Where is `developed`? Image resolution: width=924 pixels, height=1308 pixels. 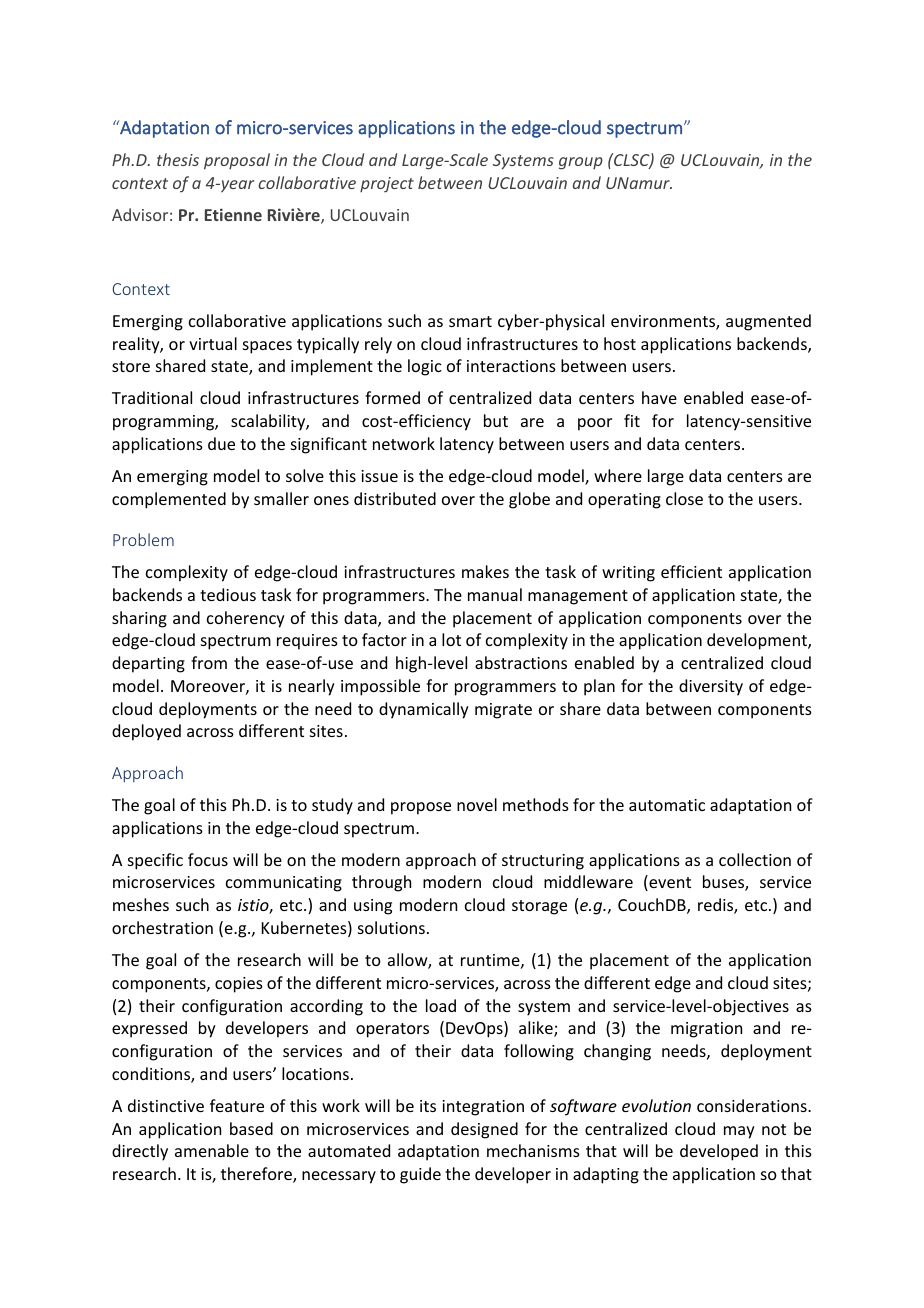
developed is located at coordinates (719, 1152).
